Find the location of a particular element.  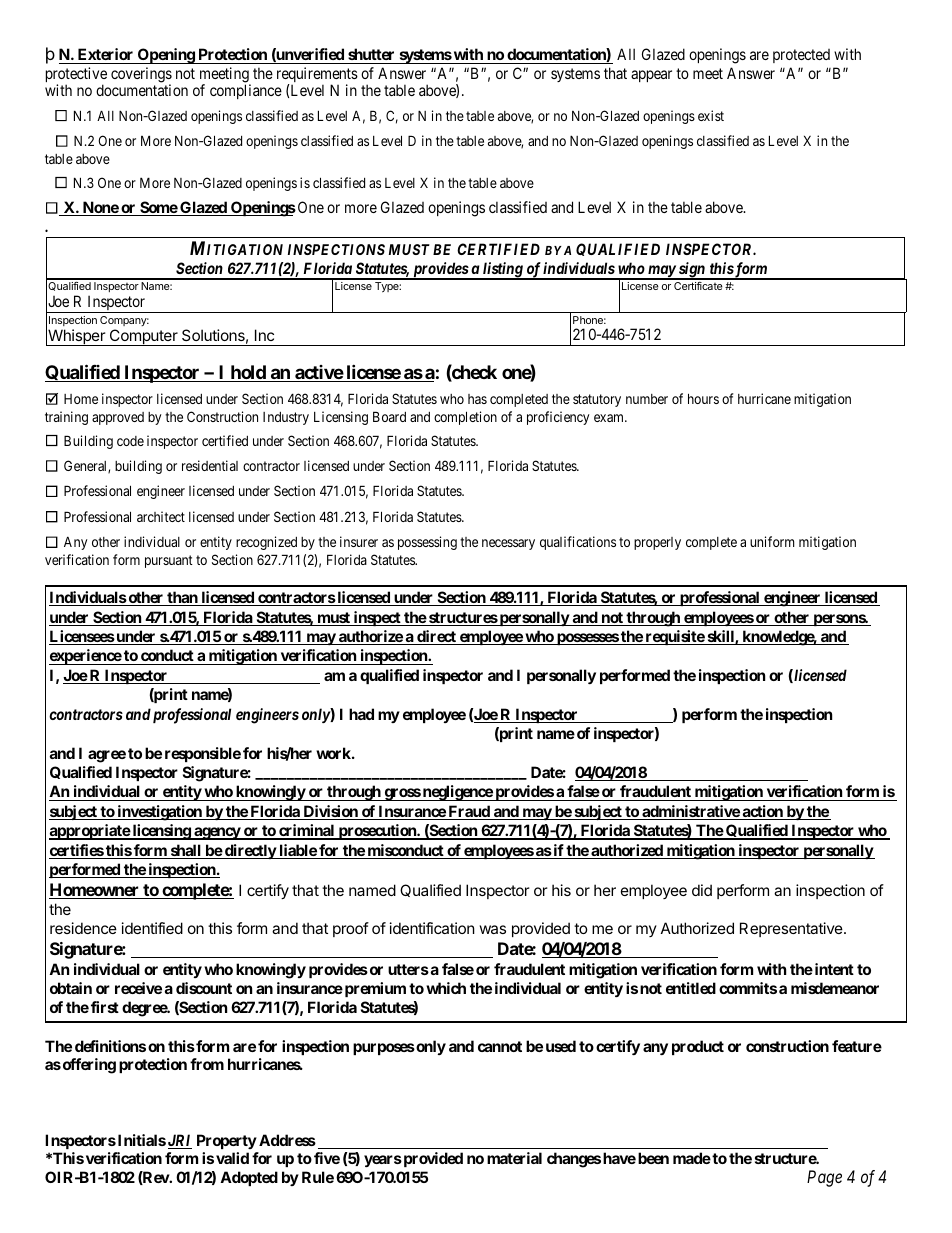

made is located at coordinates (692, 1158).
